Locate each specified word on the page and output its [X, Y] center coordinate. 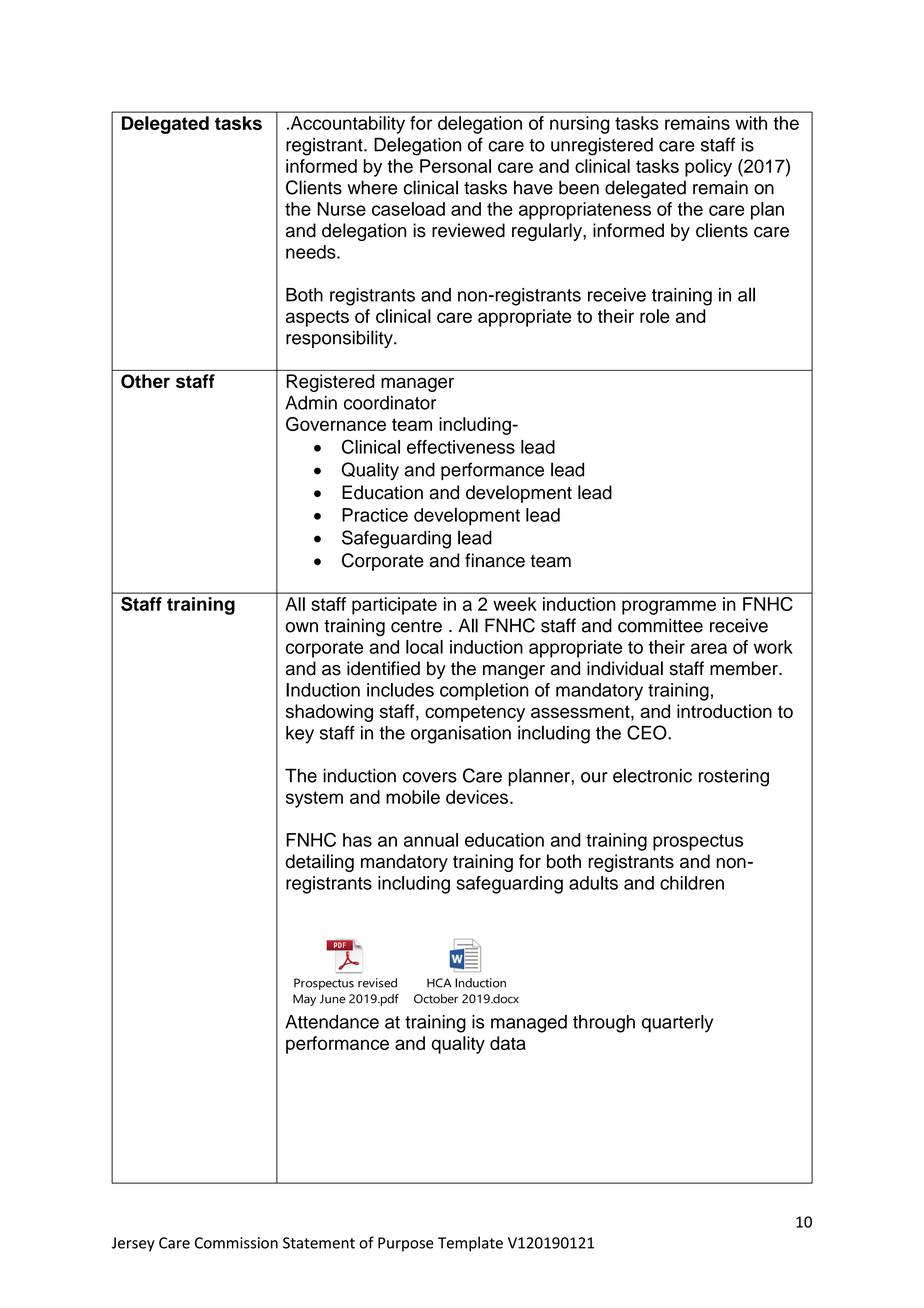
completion [484, 692]
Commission [236, 1243]
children [692, 883]
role [655, 316]
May [304, 1000]
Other [145, 381]
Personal [455, 166]
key [300, 735]
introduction [724, 711]
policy [708, 168]
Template [470, 1244]
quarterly [677, 1024]
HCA [439, 983]
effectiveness [461, 447]
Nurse [341, 209]
